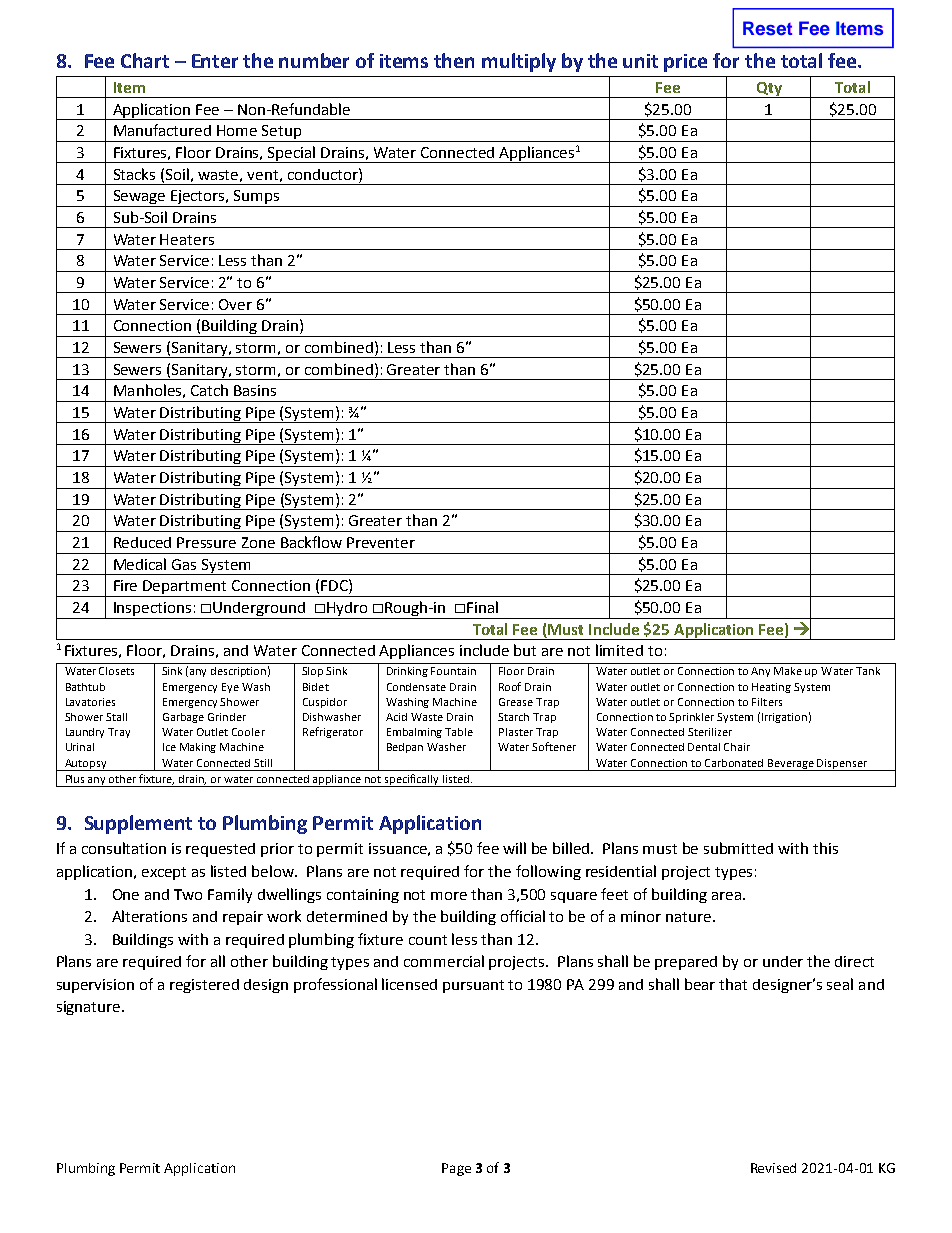  I want to click on Supplement, so click(138, 824).
